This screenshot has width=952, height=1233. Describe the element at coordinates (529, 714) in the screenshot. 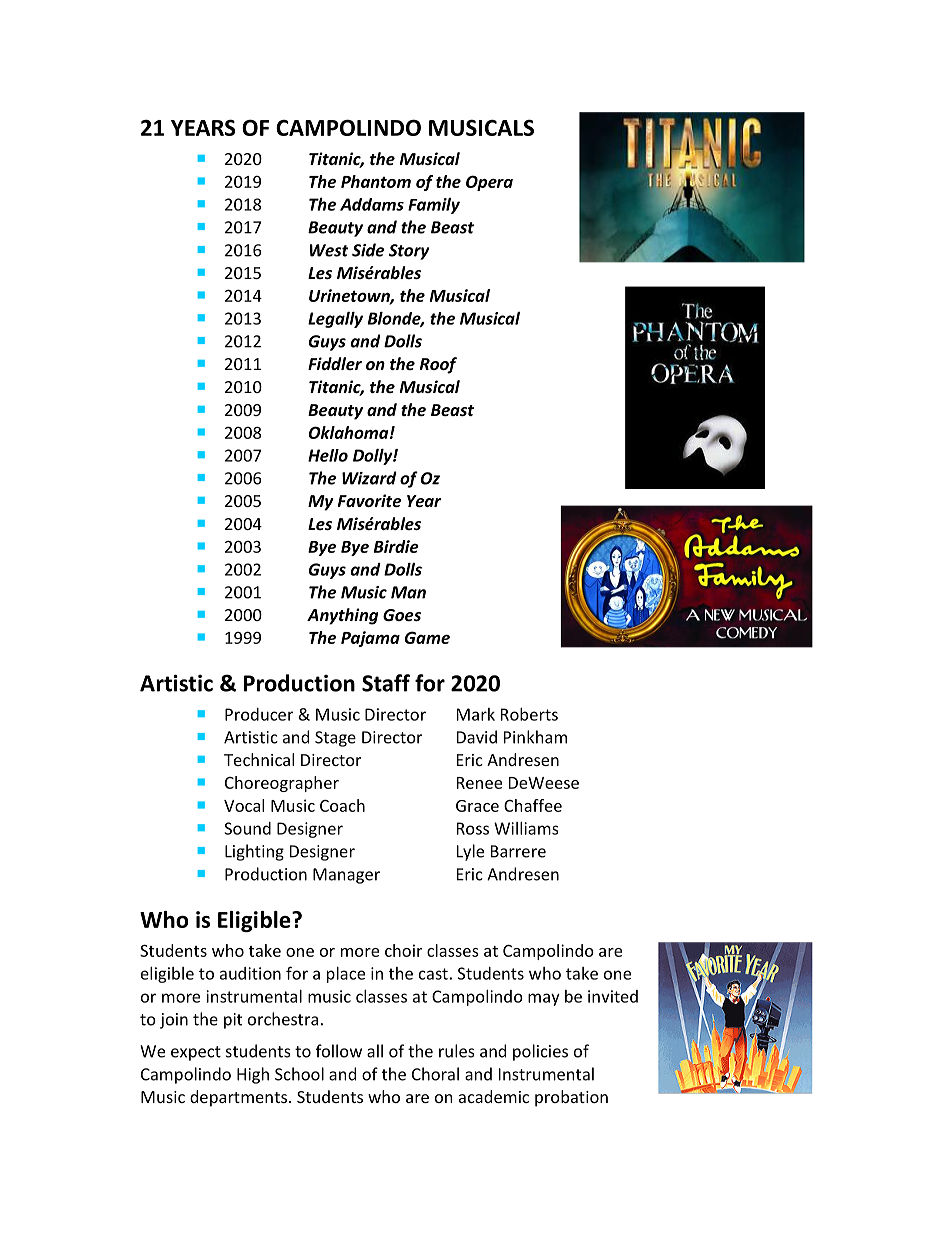

I see `Roberts` at that location.
